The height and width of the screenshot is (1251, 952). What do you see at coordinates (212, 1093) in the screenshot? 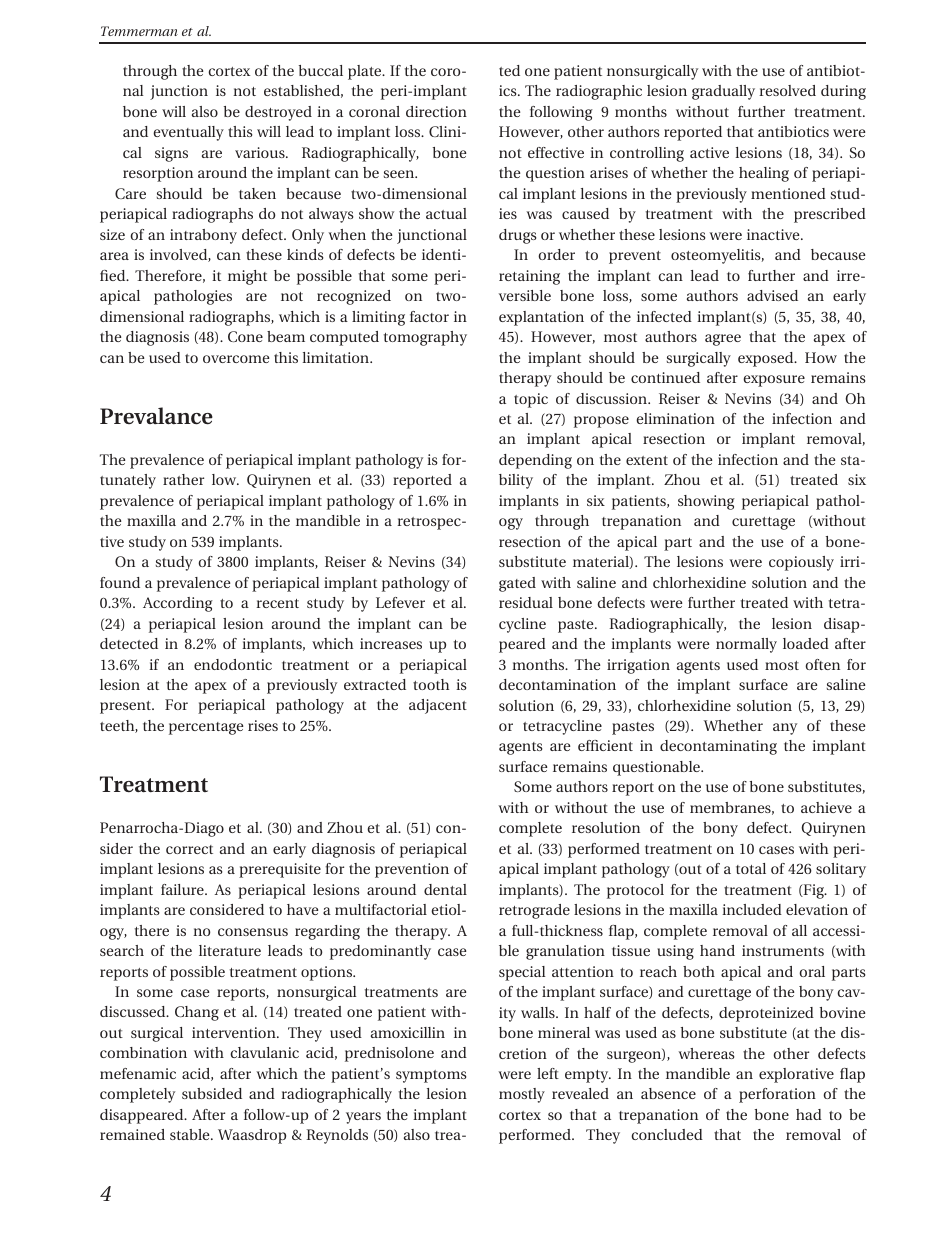
I see `subsided` at bounding box center [212, 1093].
